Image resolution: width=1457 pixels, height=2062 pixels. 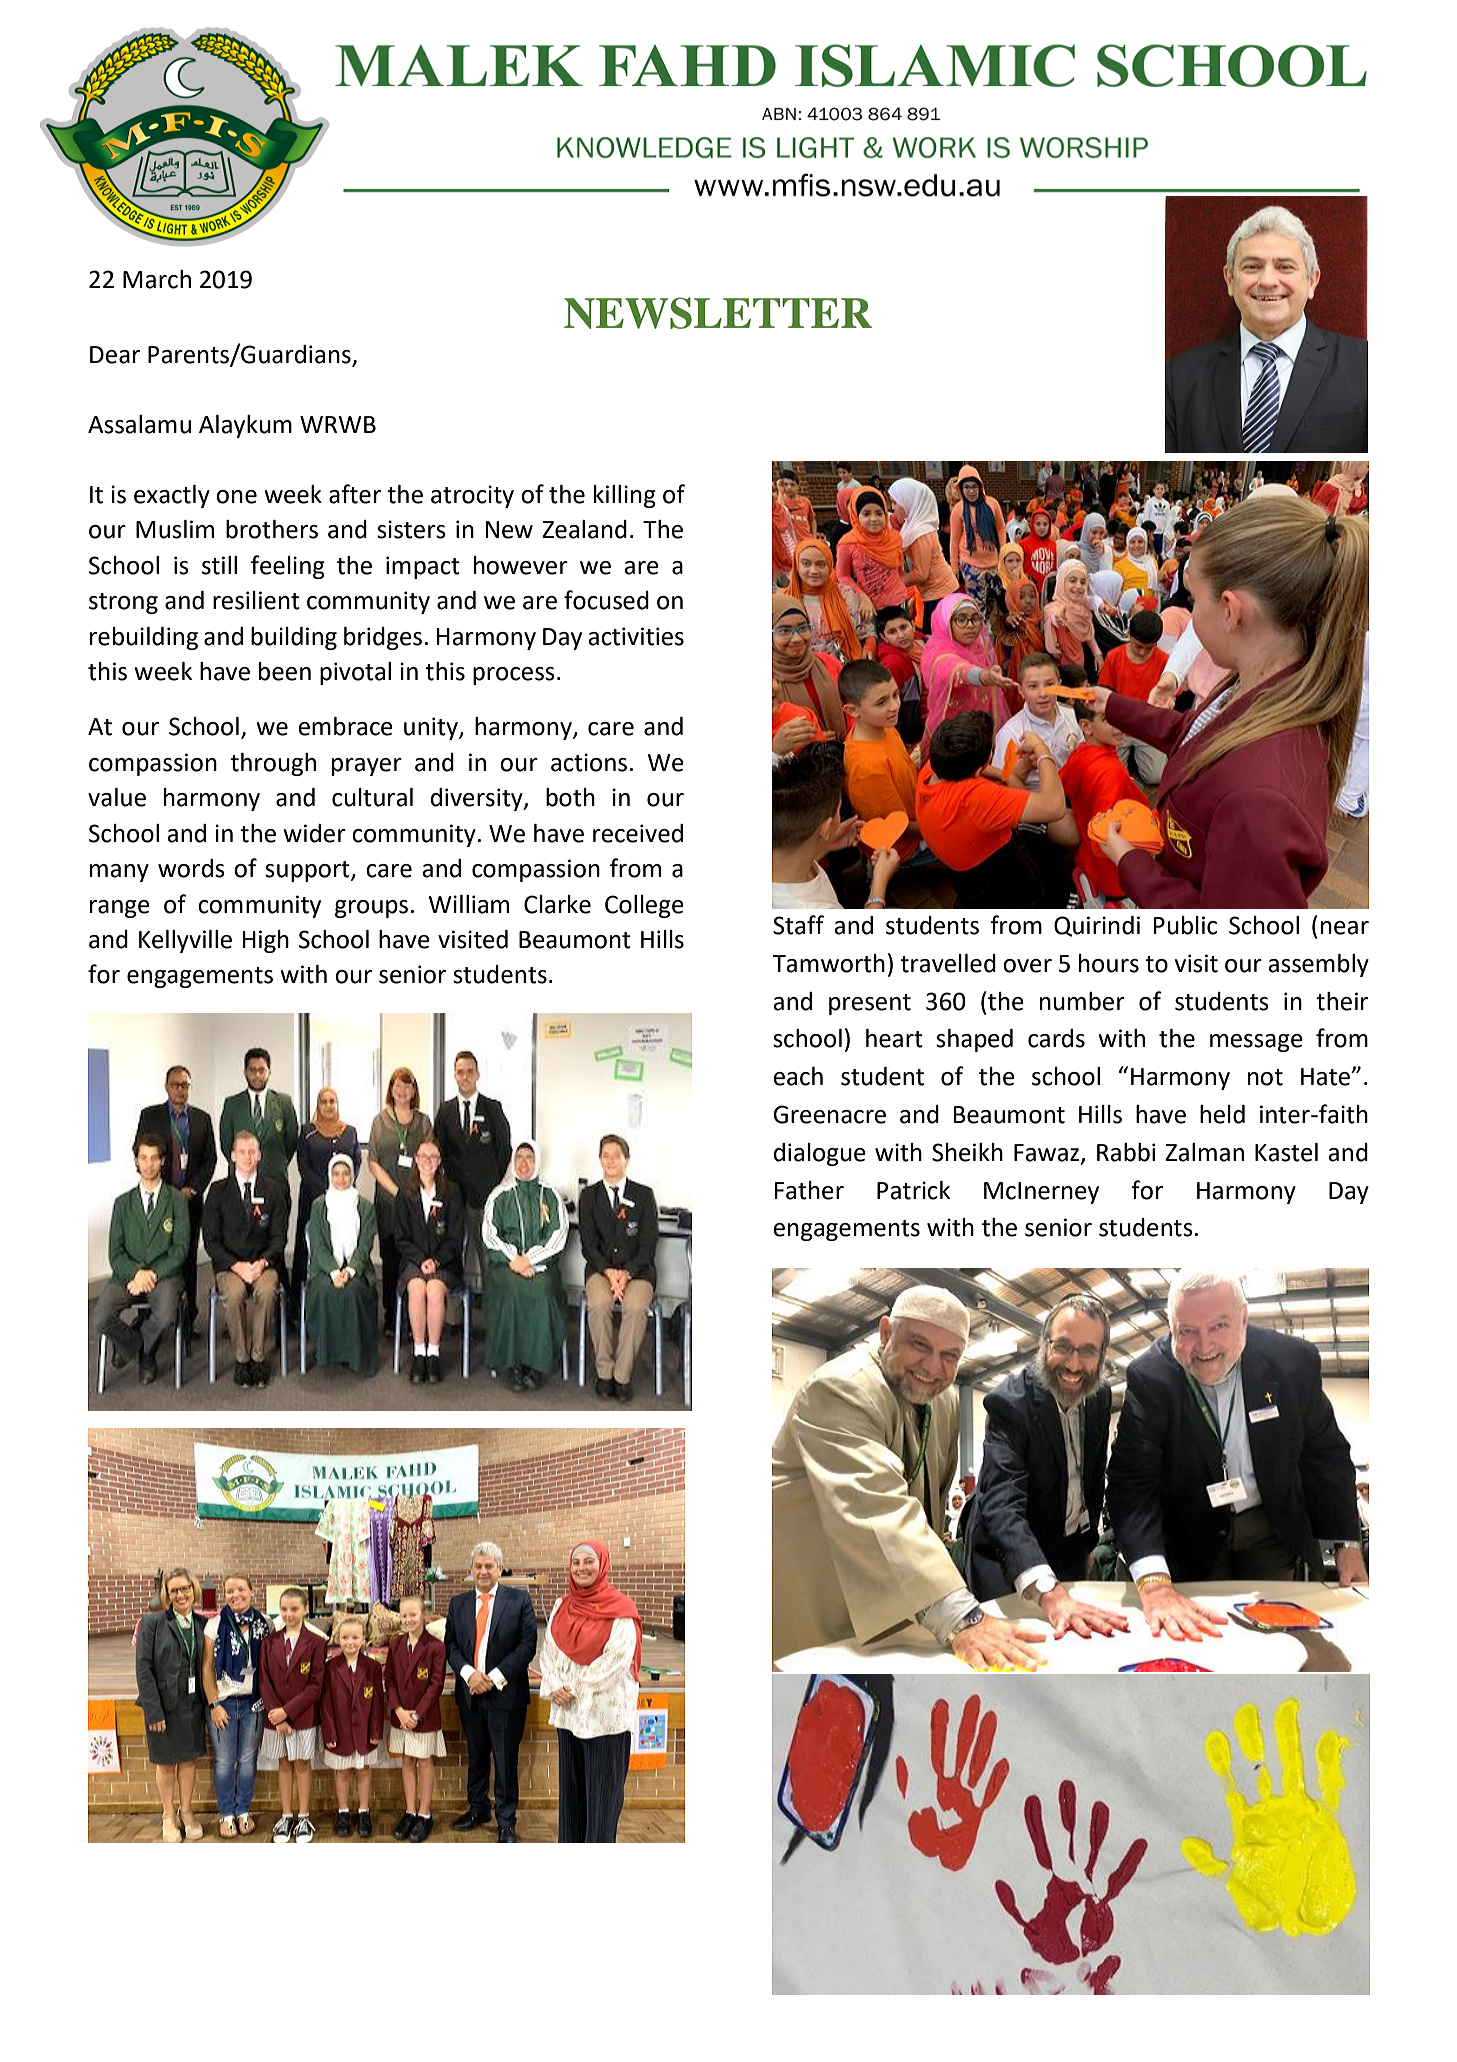 I want to click on Father, so click(x=809, y=1190).
